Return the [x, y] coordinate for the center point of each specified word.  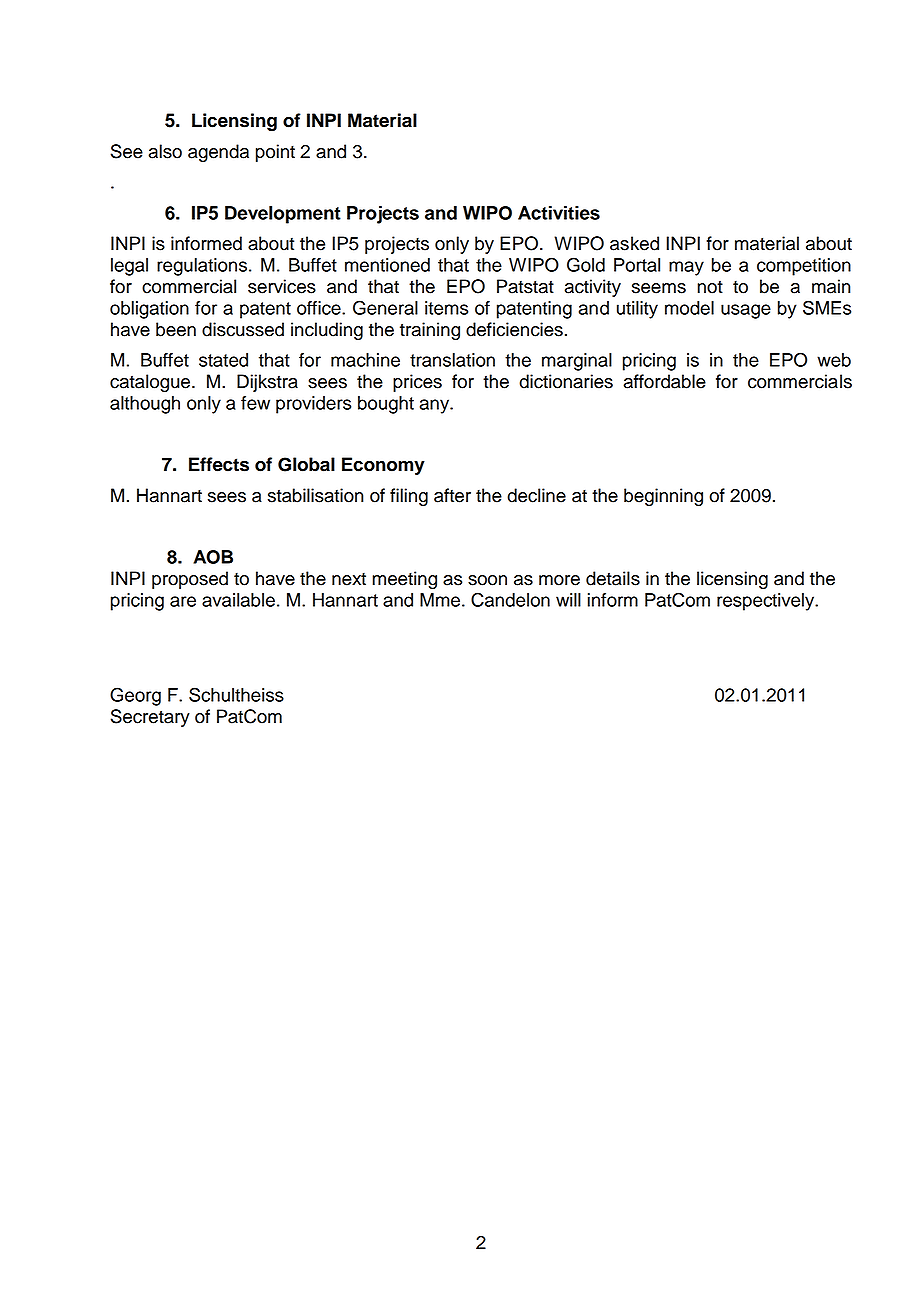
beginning [663, 497]
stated [223, 360]
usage [746, 311]
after [452, 495]
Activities [559, 213]
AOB [213, 557]
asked [634, 243]
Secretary [150, 718]
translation [452, 360]
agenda [218, 153]
